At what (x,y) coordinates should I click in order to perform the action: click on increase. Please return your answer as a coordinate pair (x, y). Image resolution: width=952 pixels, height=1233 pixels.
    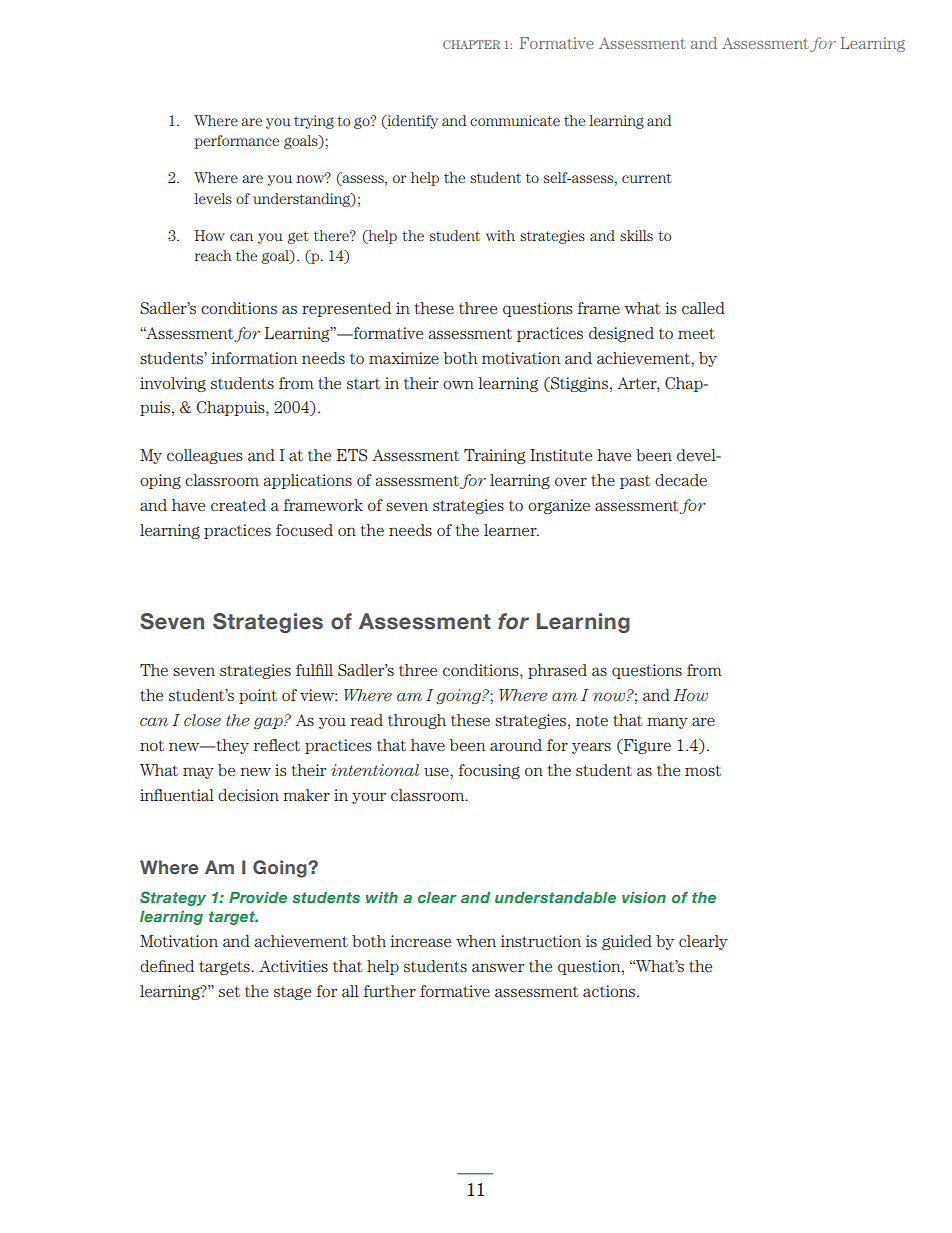
    Looking at the image, I should click on (420, 941).
